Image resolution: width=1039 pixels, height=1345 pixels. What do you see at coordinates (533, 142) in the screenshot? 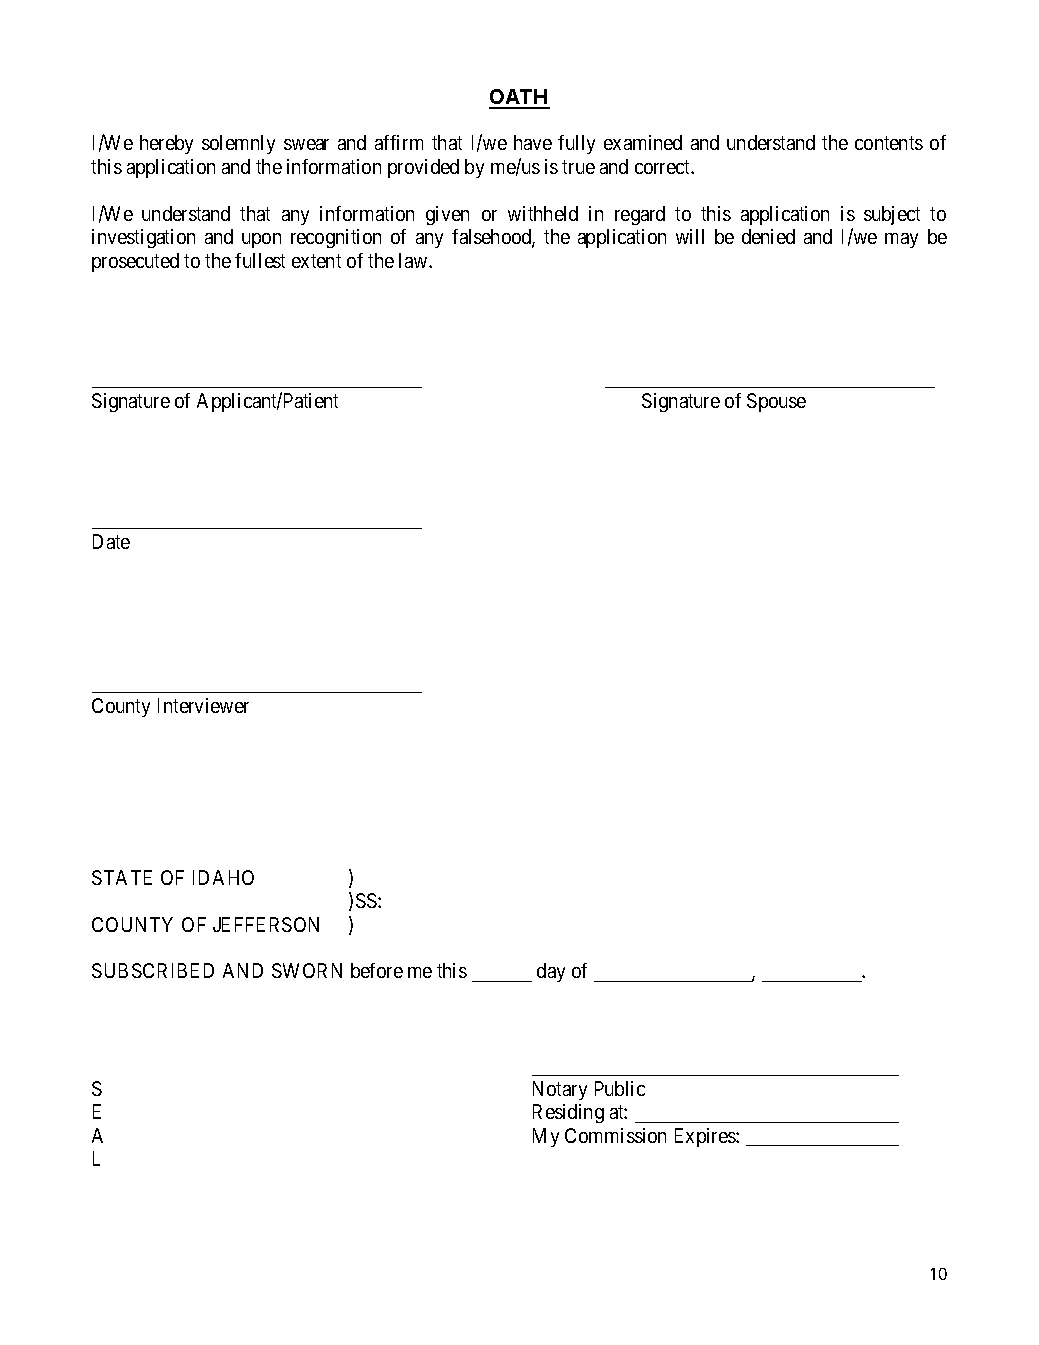
I see `have` at bounding box center [533, 142].
